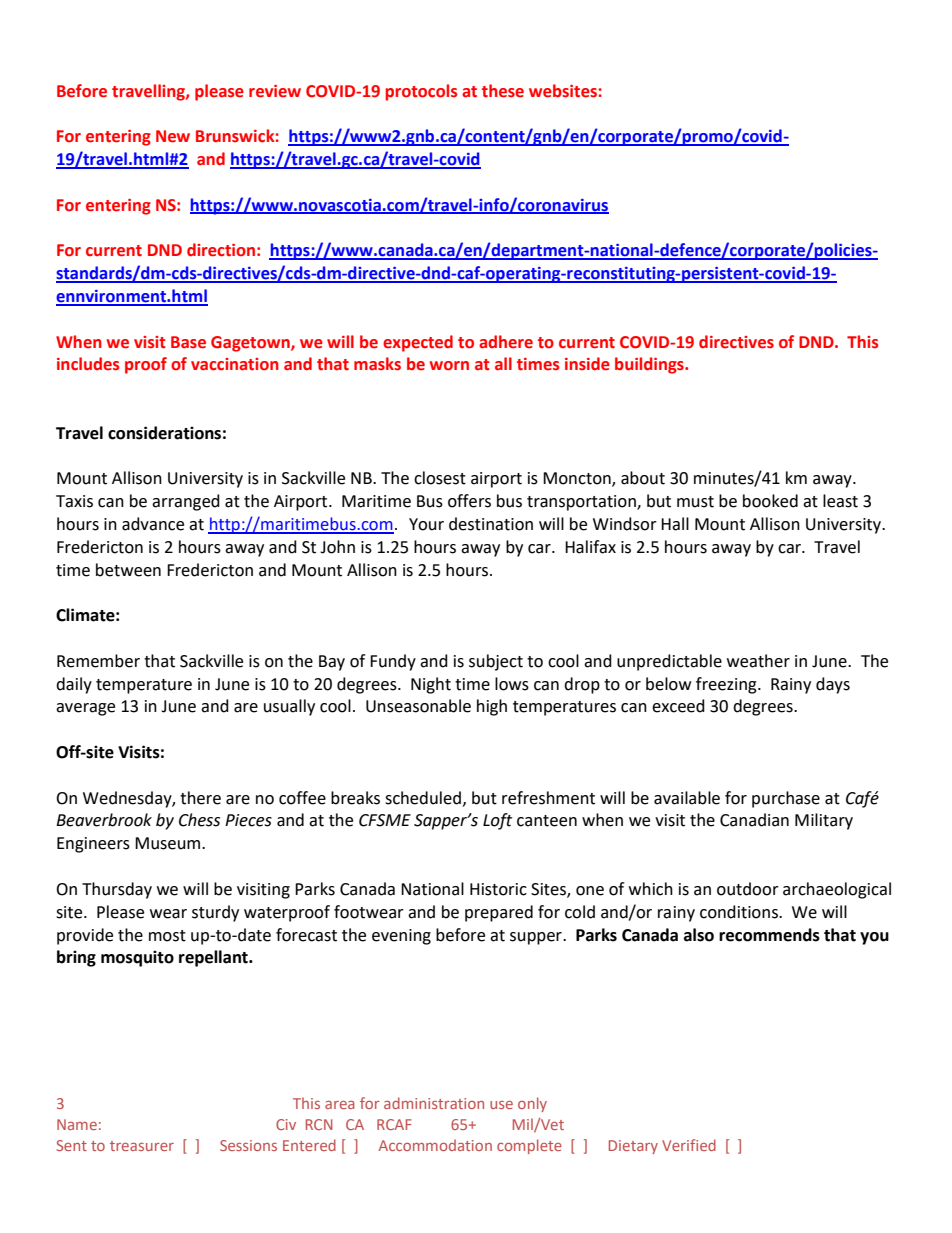 The height and width of the page is (1233, 952). I want to click on weather, so click(758, 661).
